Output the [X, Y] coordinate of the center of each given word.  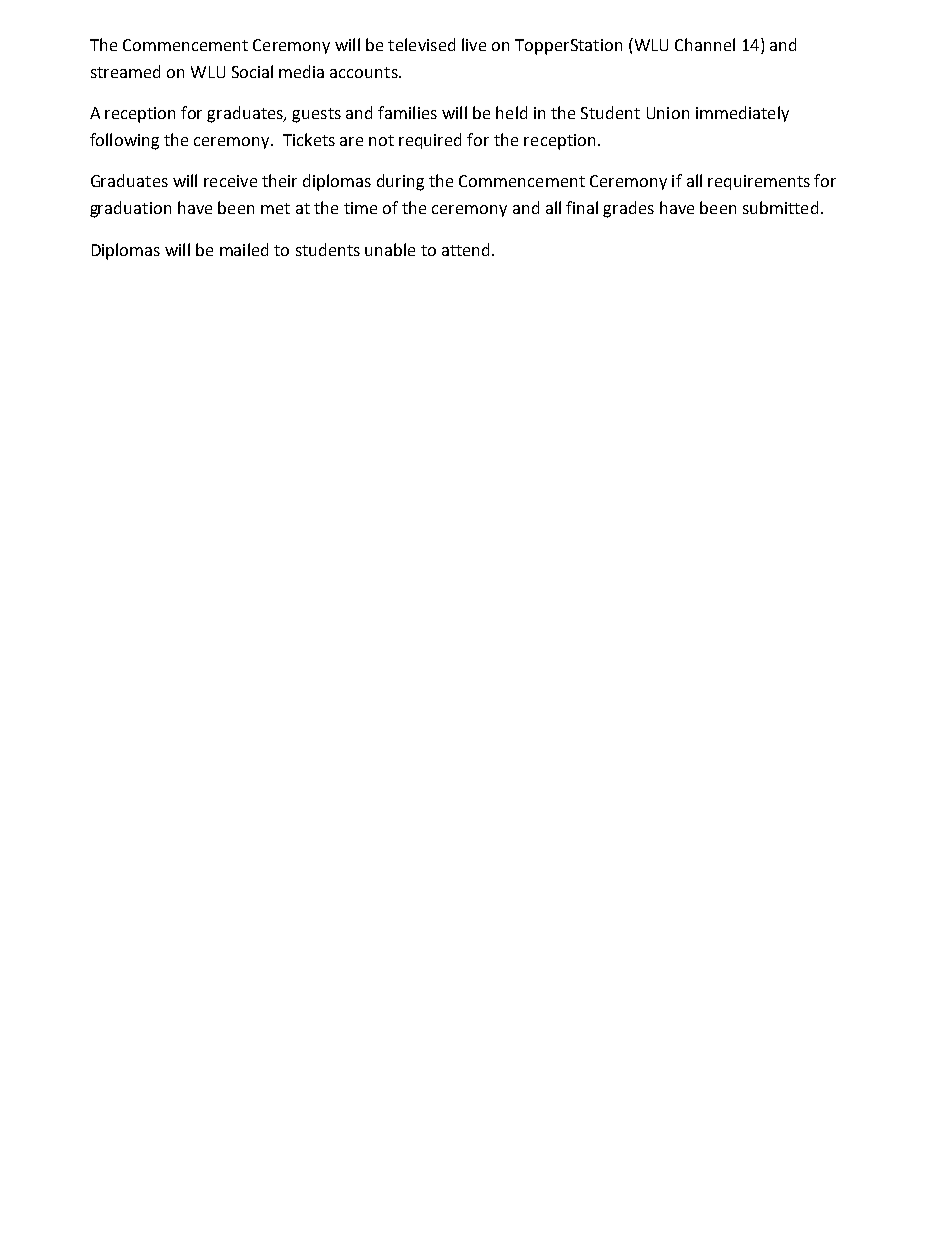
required [430, 141]
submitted [780, 207]
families [407, 112]
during [400, 182]
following [124, 141]
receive [230, 181]
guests [316, 115]
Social [252, 71]
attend [465, 249]
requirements [759, 182]
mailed [244, 249]
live [474, 44]
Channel [705, 44]
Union [668, 113]
